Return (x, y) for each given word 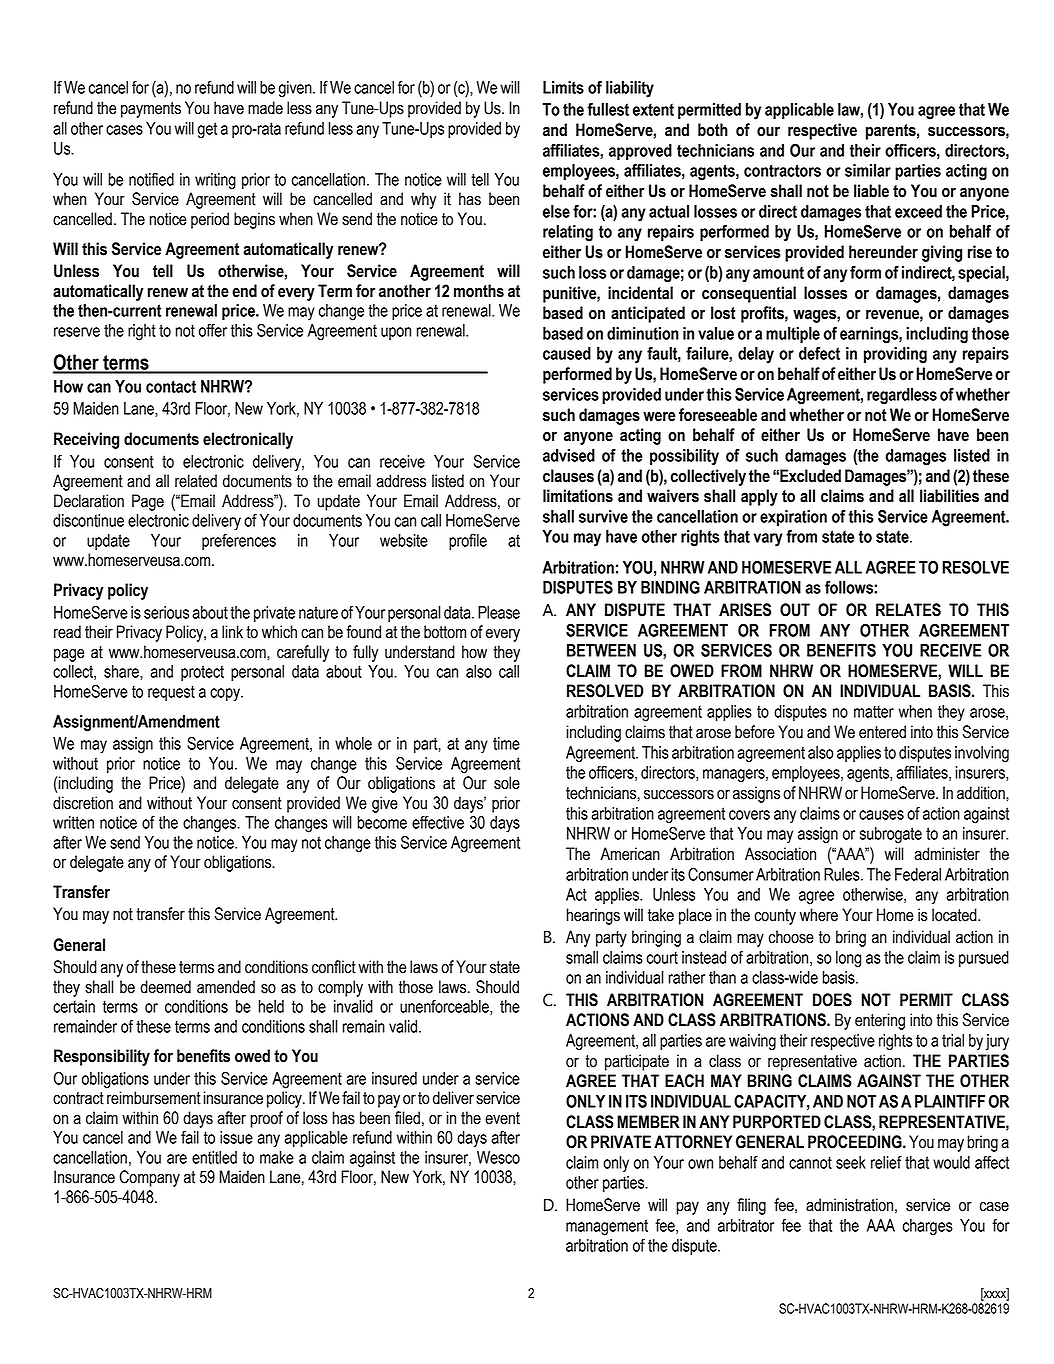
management (607, 1227)
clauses (568, 476)
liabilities (949, 496)
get (207, 130)
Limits (563, 87)
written (73, 822)
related (196, 481)
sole (507, 783)
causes (881, 815)
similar (868, 170)
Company (149, 1178)
